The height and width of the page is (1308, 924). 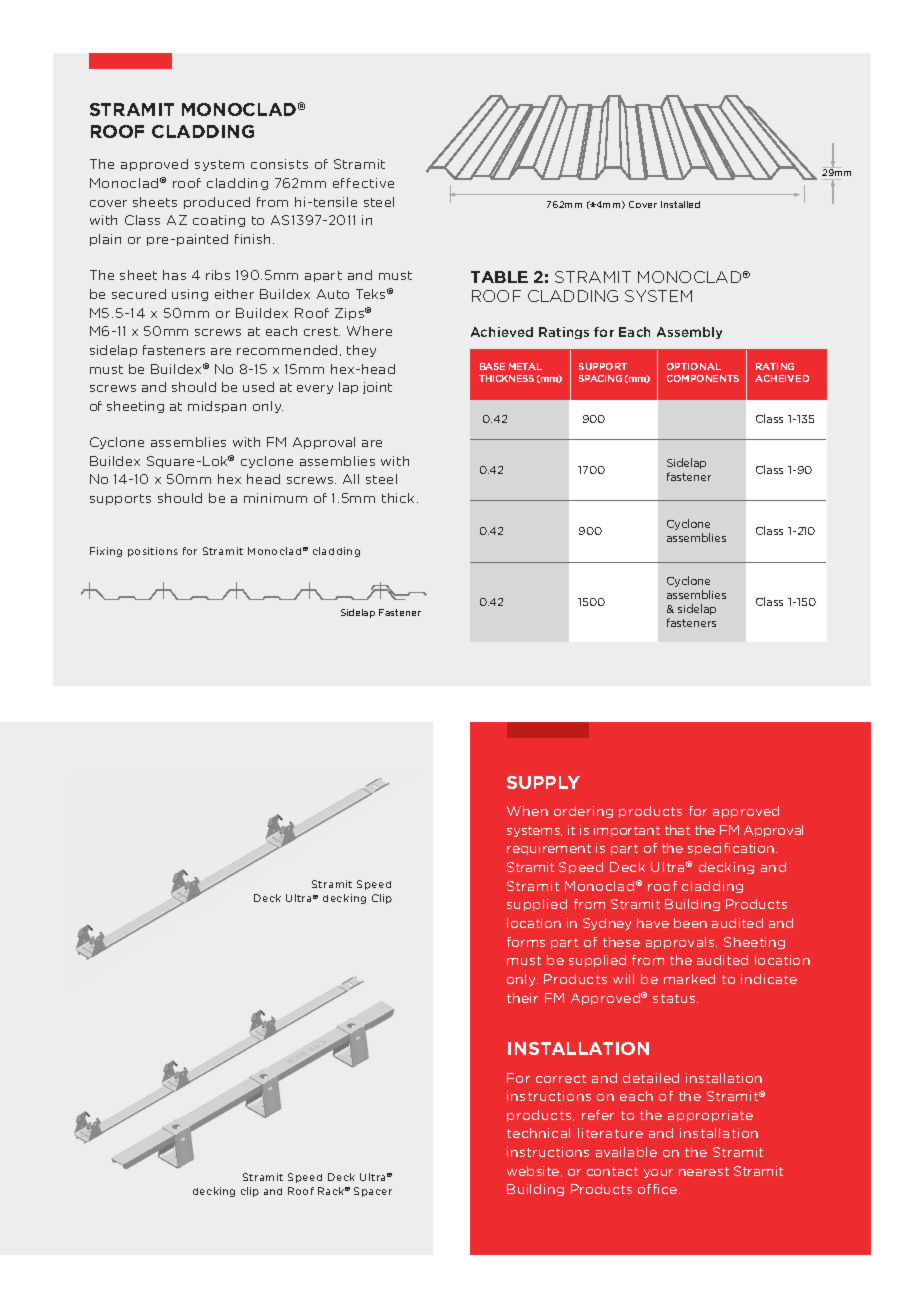 I want to click on produced, so click(x=217, y=203).
